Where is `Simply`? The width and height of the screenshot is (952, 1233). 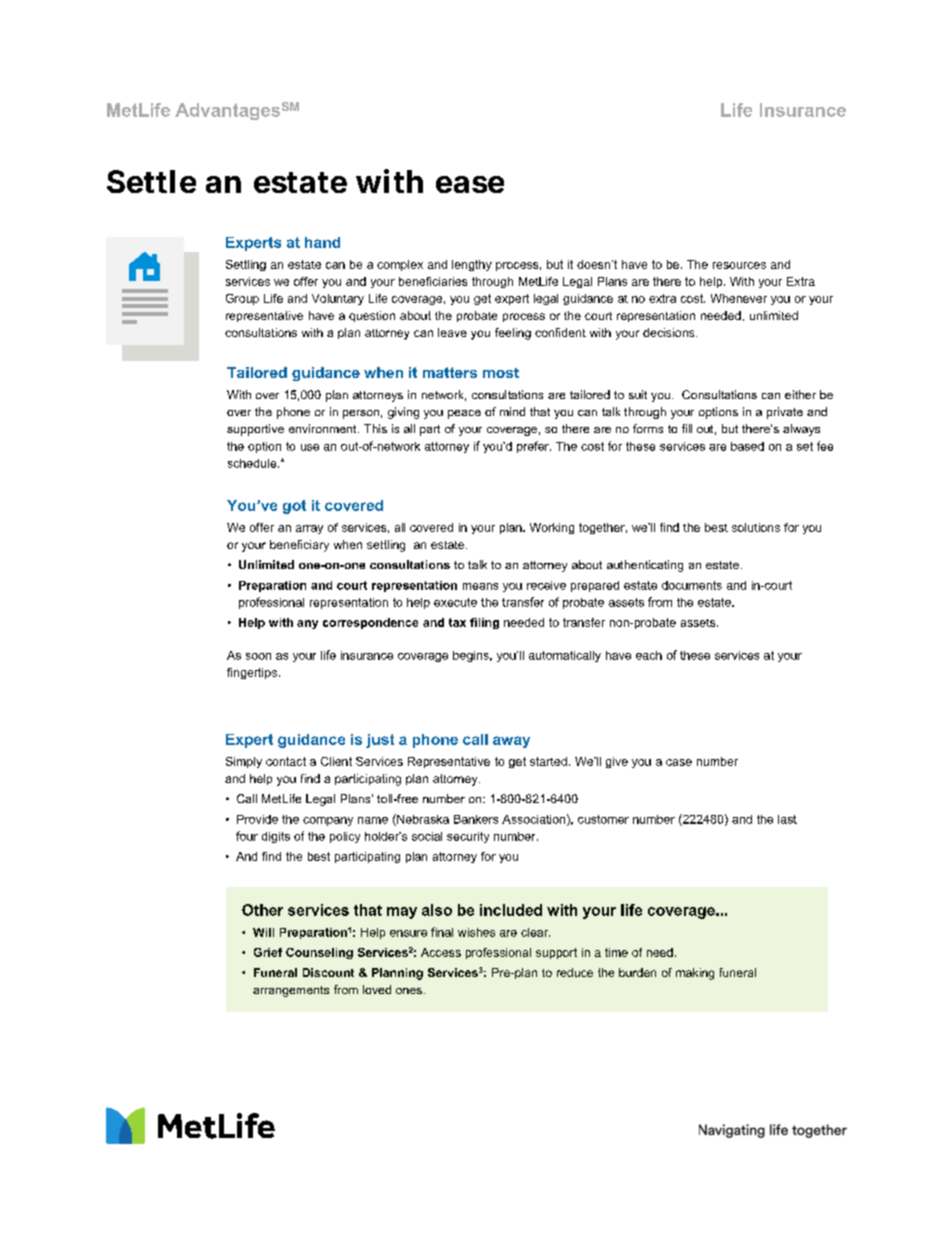 Simply is located at coordinates (244, 762).
